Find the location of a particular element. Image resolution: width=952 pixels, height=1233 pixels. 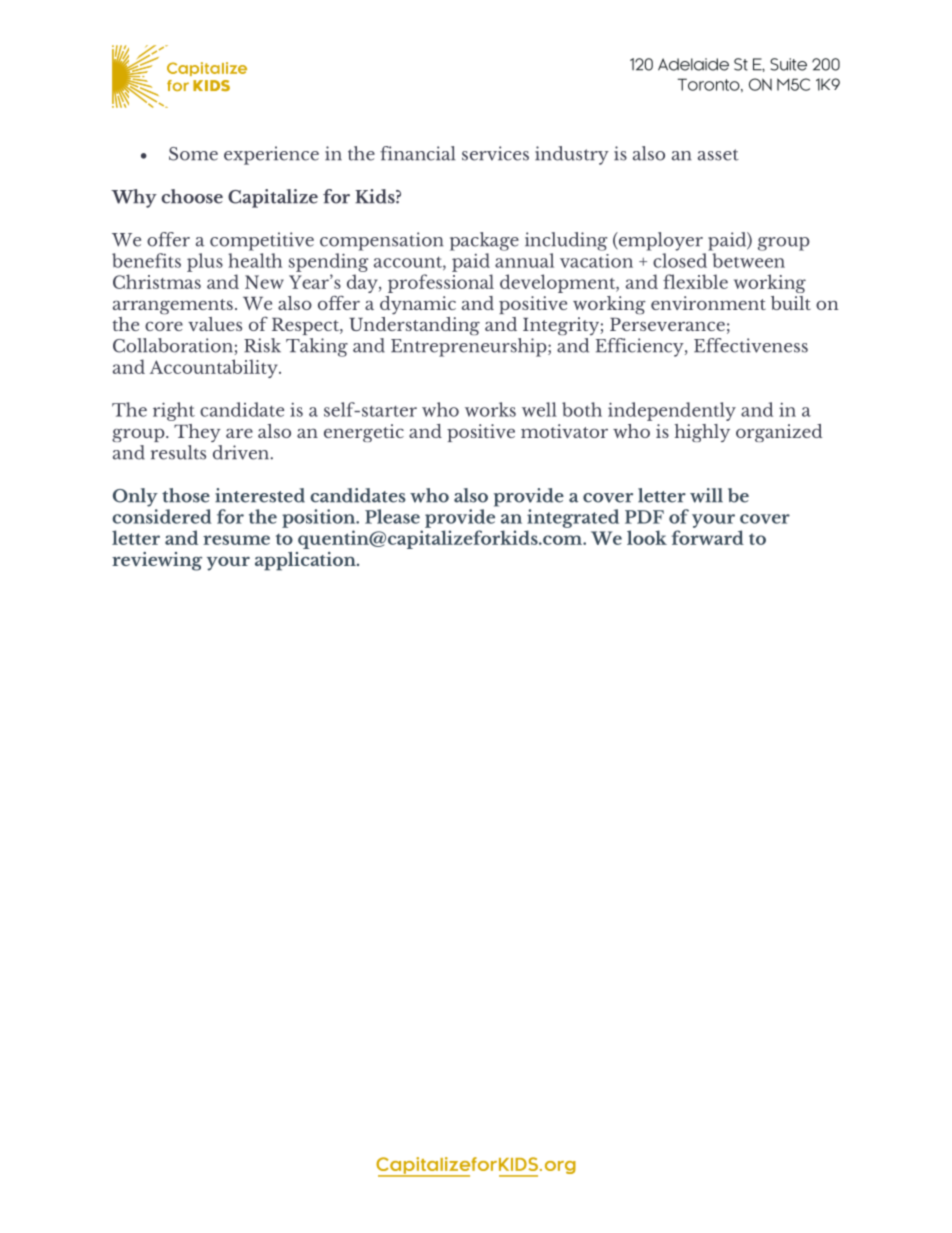

Some is located at coordinates (193, 154).
